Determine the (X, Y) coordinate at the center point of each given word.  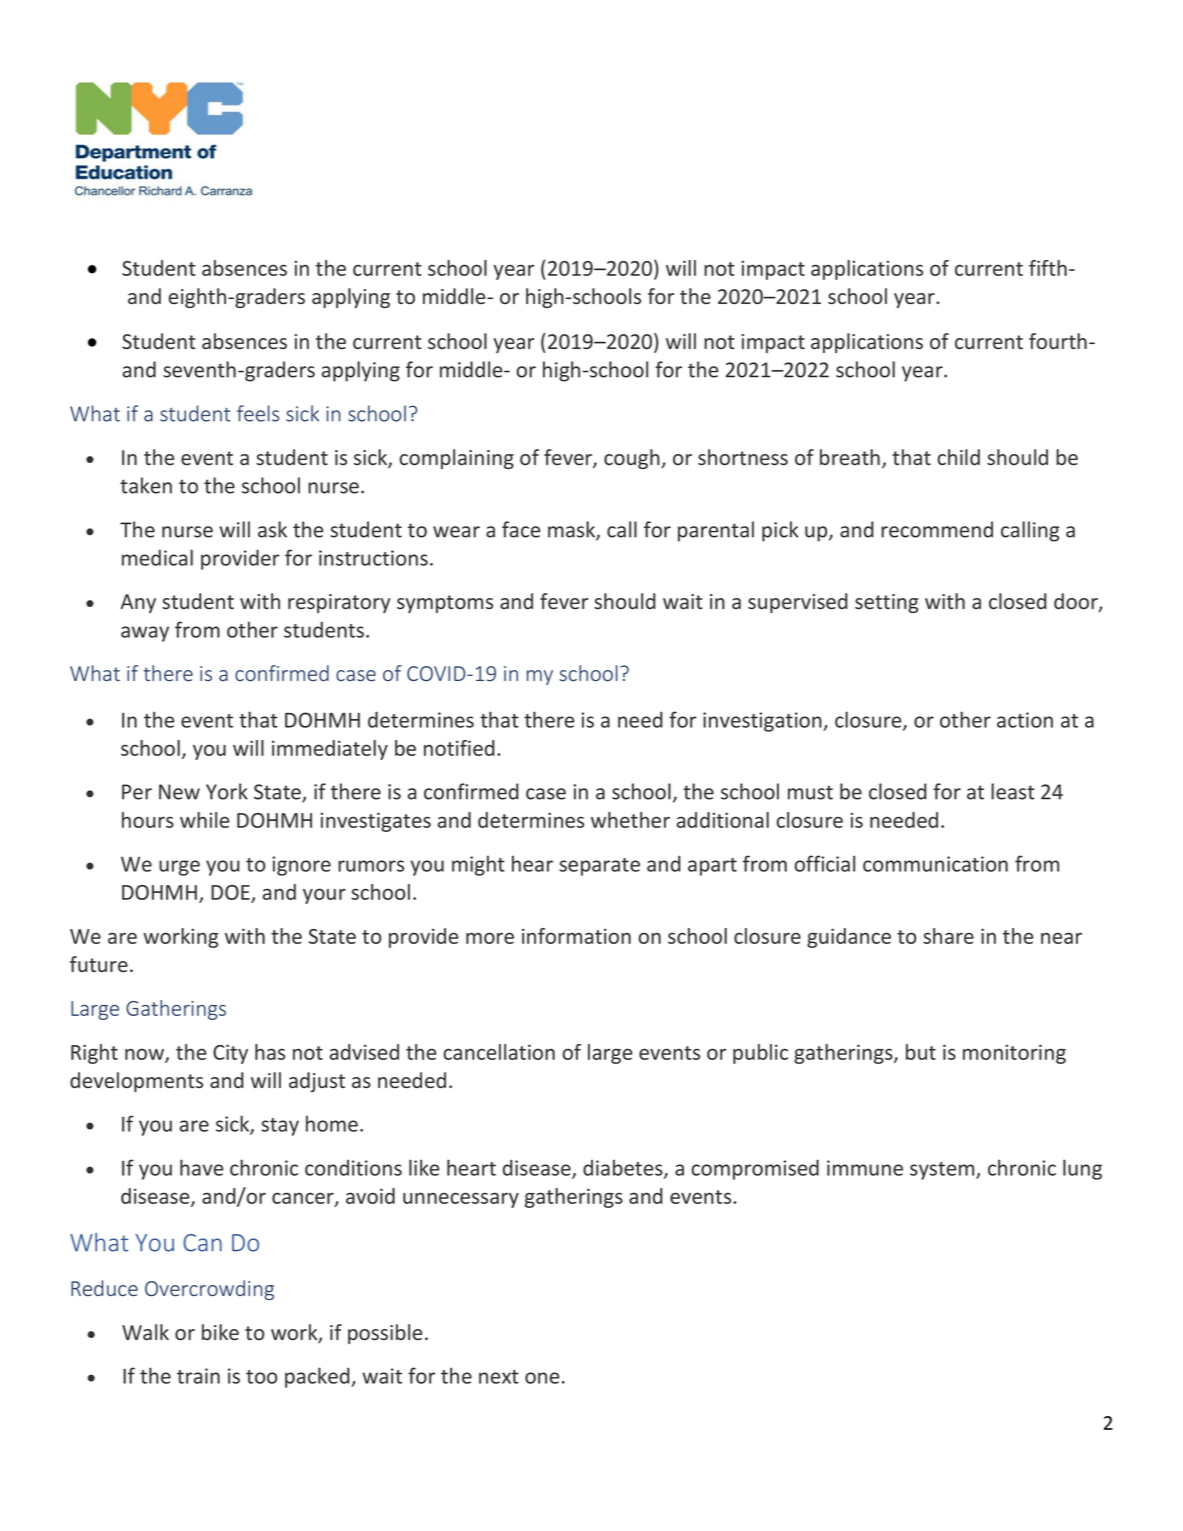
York (227, 791)
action (1025, 720)
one (542, 1378)
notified (459, 748)
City (230, 1054)
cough (633, 459)
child (959, 457)
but (921, 1052)
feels (258, 413)
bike (220, 1332)
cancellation (499, 1052)
